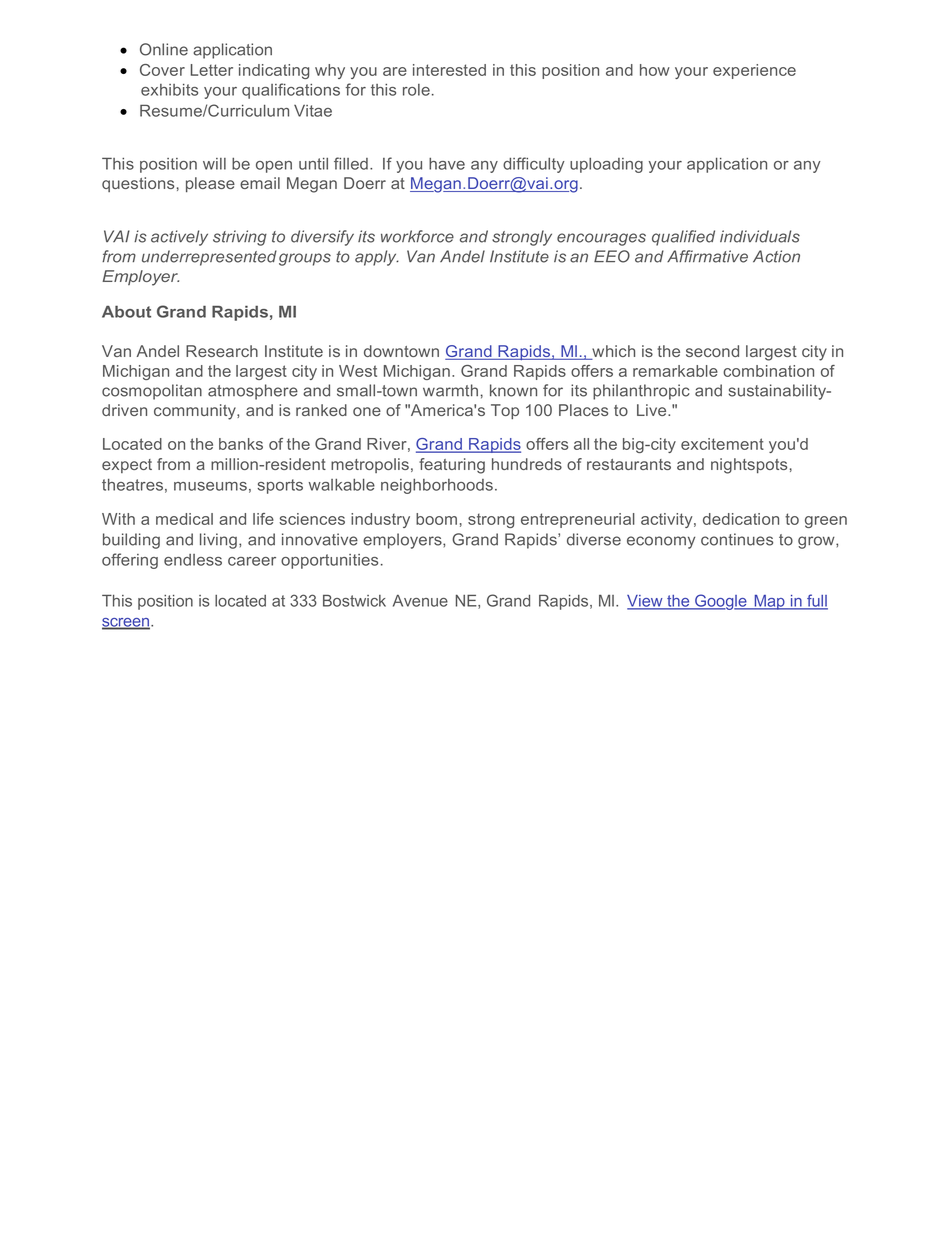  What do you see at coordinates (449, 70) in the image?
I see `interested` at bounding box center [449, 70].
